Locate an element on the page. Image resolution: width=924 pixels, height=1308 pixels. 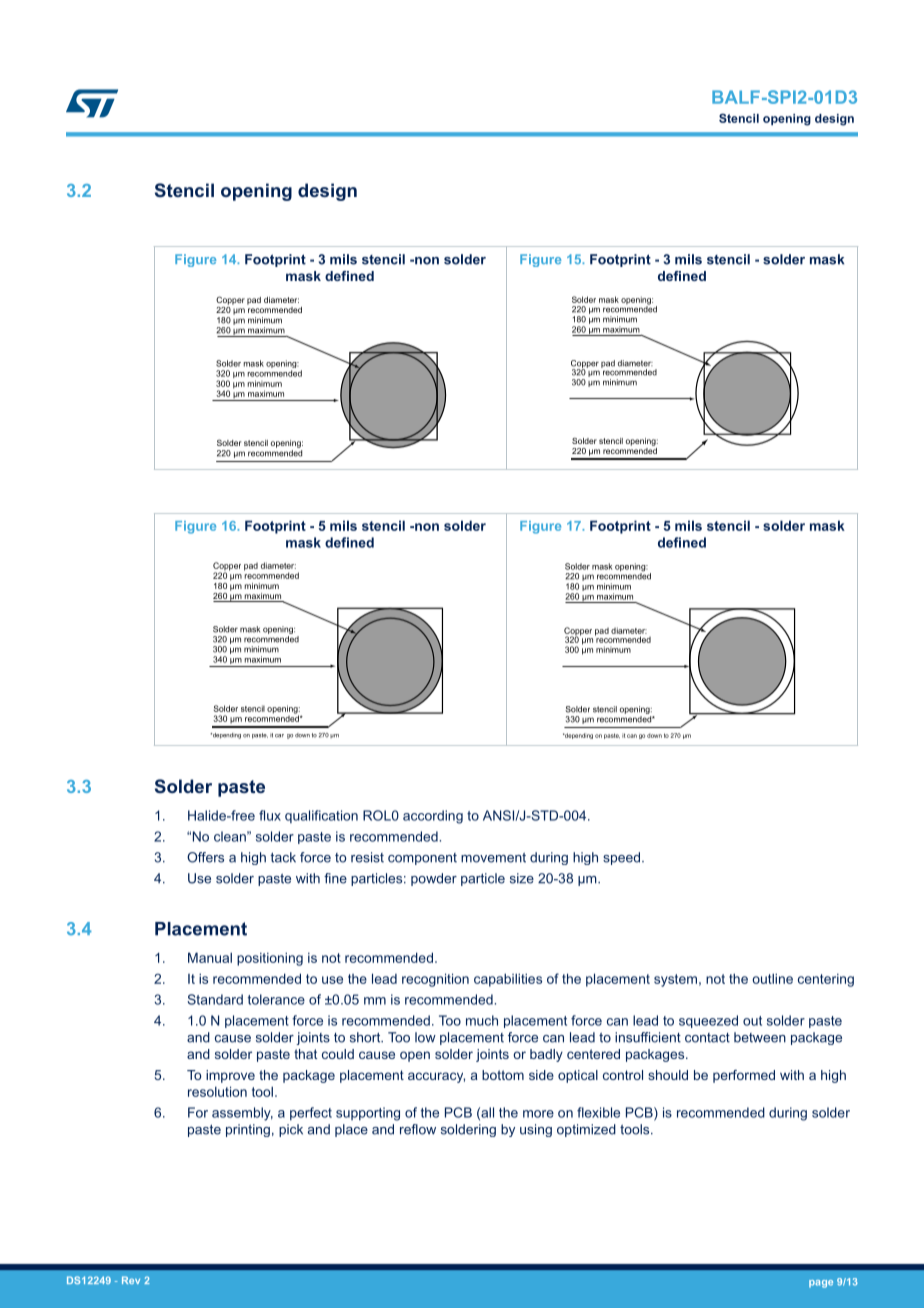
speed is located at coordinates (621, 858).
